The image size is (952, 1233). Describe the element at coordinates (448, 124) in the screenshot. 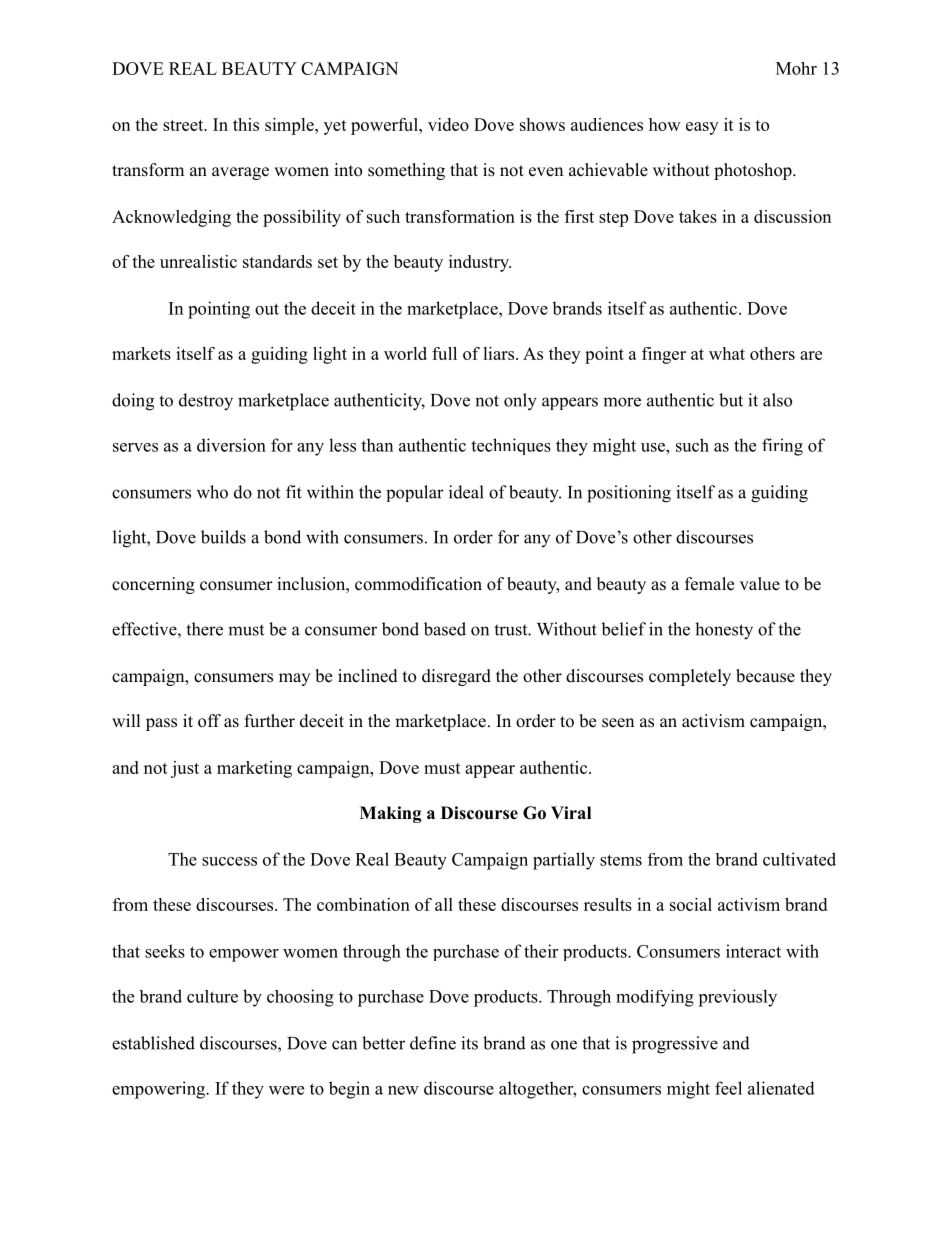

I see `video` at that location.
